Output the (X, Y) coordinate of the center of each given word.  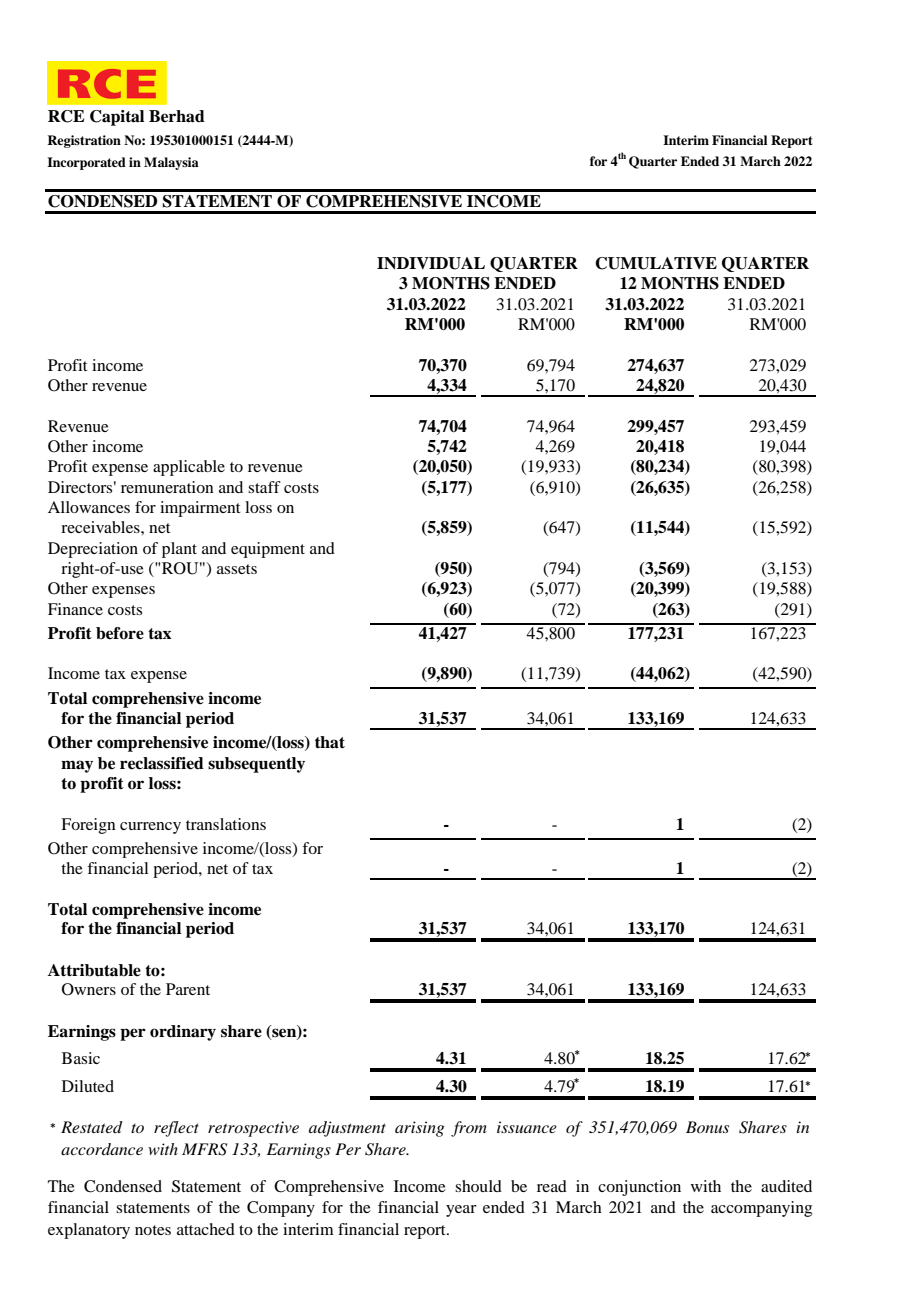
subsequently (256, 765)
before (120, 633)
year (461, 1211)
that (330, 742)
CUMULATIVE (656, 263)
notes (153, 1230)
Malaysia (171, 163)
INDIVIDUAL (431, 263)
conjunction (639, 1188)
